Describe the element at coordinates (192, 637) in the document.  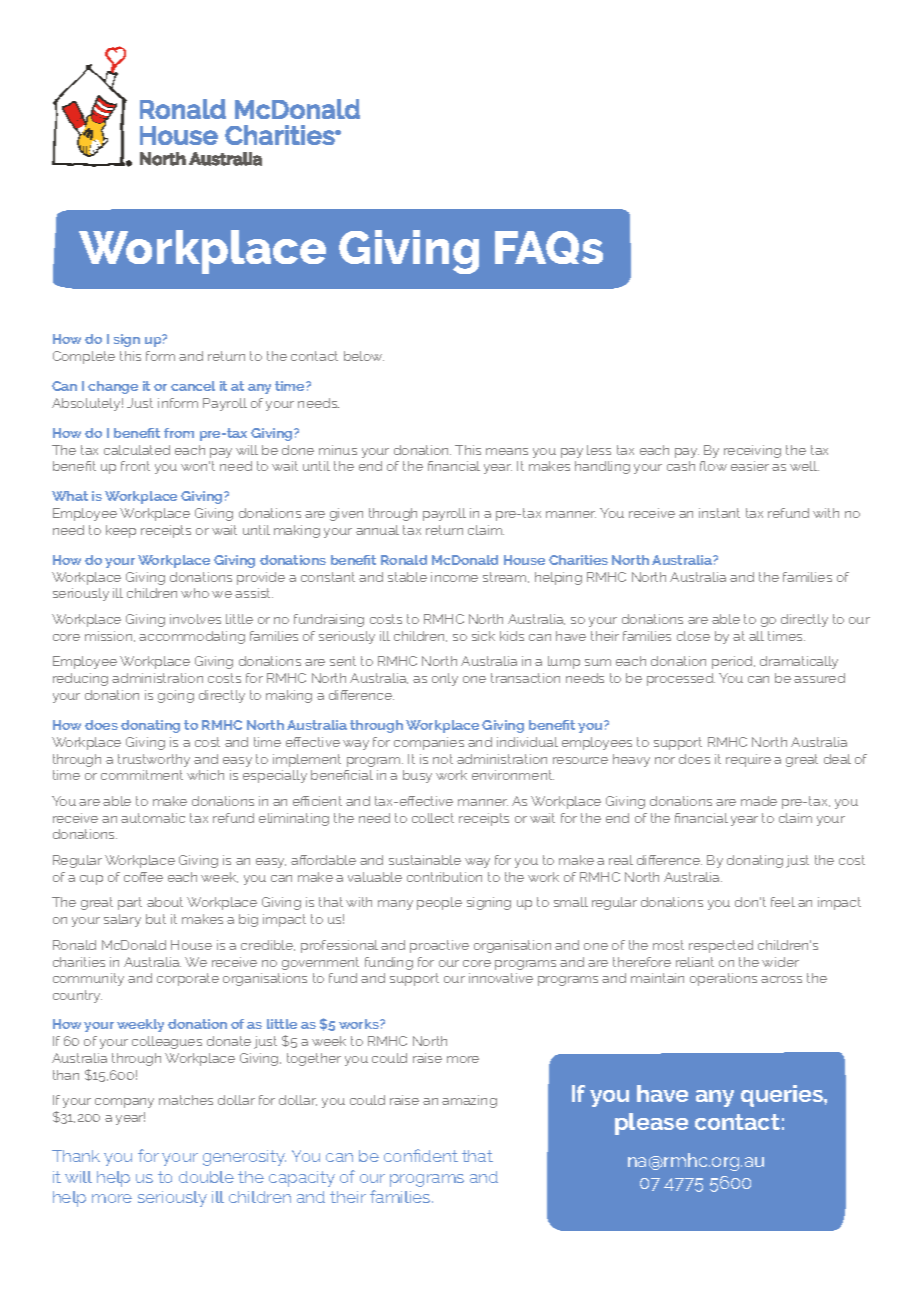
I see `accommodating` at that location.
